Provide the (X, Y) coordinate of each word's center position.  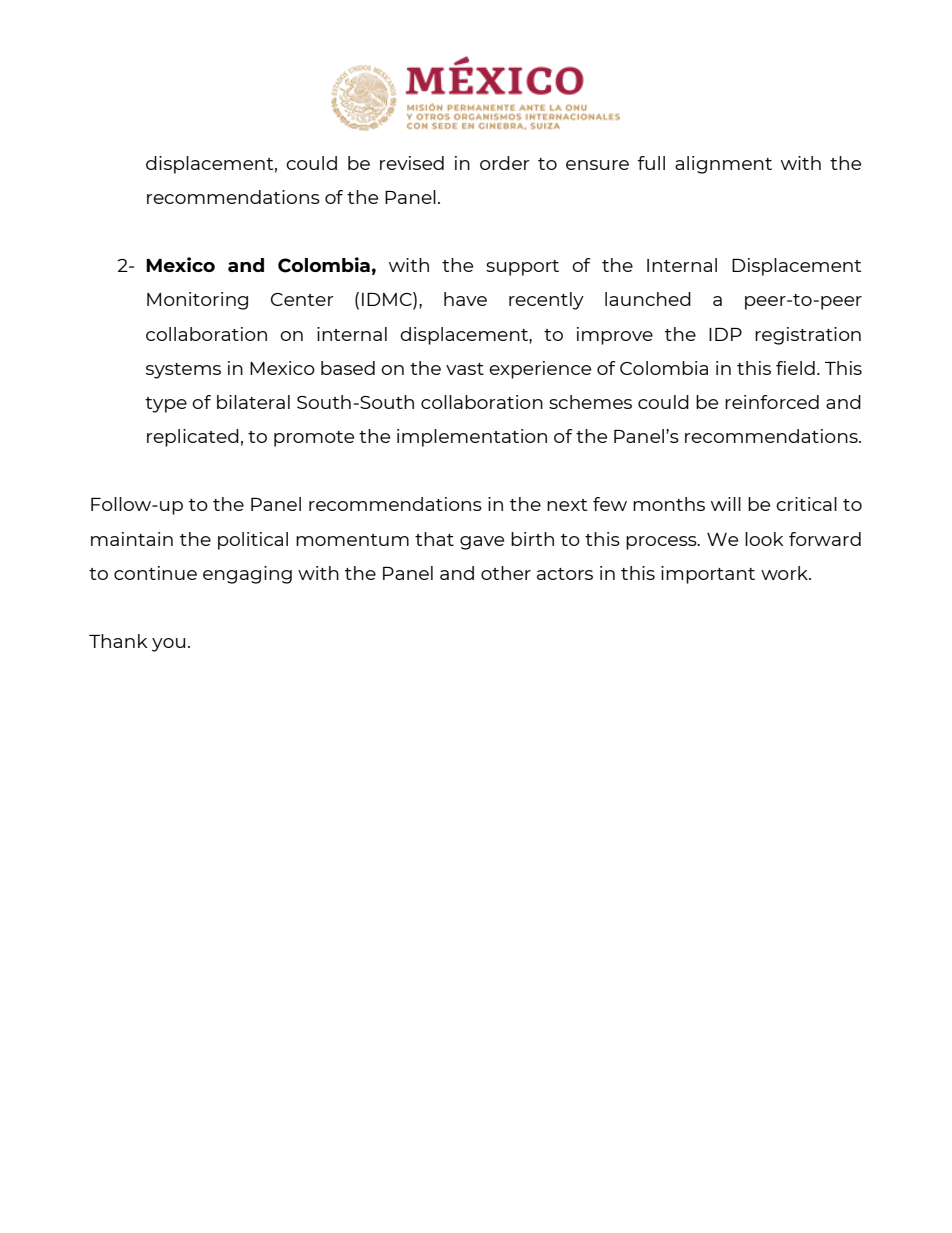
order (505, 163)
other (506, 573)
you (168, 645)
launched (648, 299)
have (465, 299)
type (166, 405)
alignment (723, 165)
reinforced (772, 402)
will (726, 504)
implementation (472, 438)
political (253, 541)
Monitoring (197, 301)
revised (412, 163)
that (434, 539)
